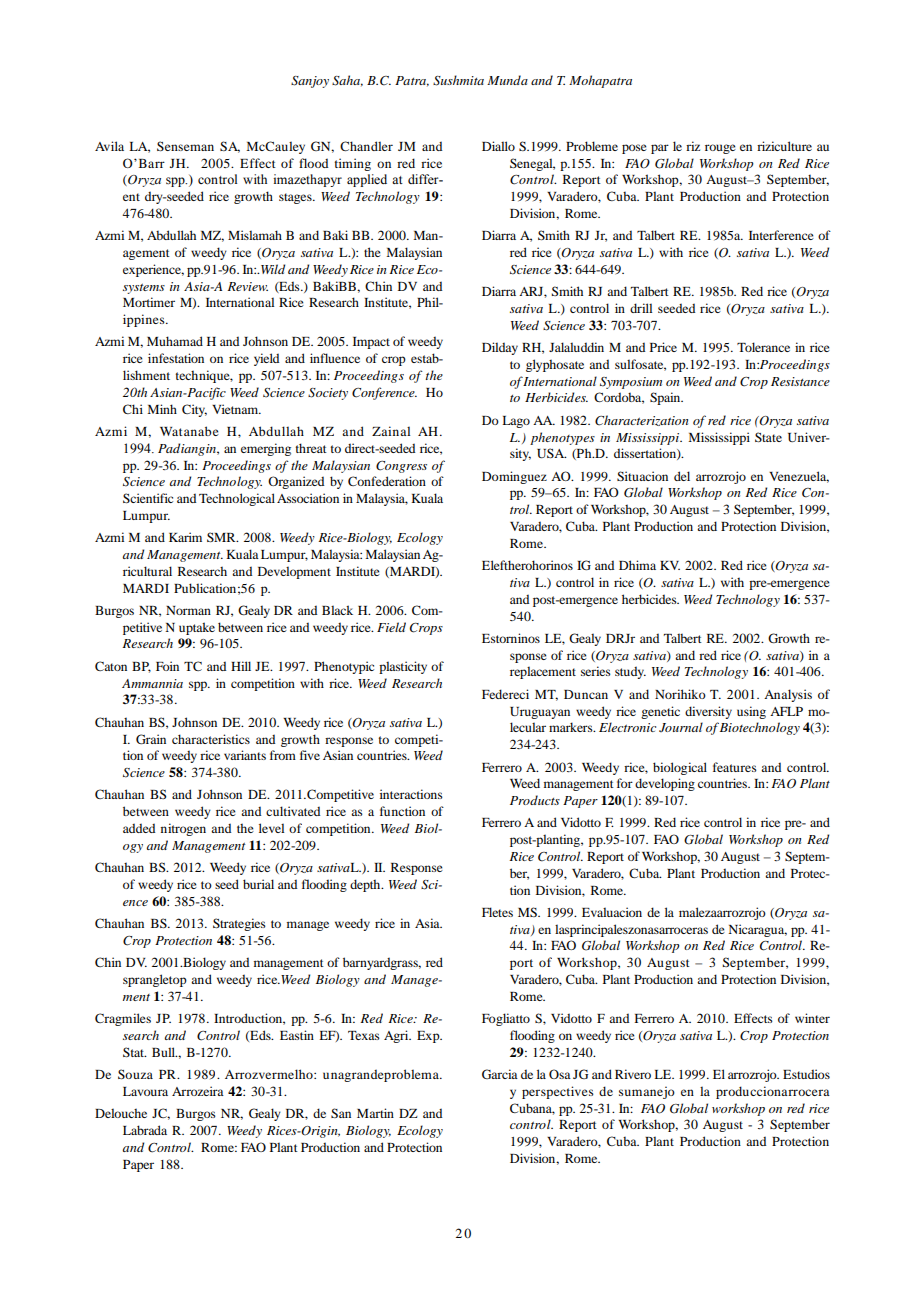  I want to click on rouge, so click(720, 149).
